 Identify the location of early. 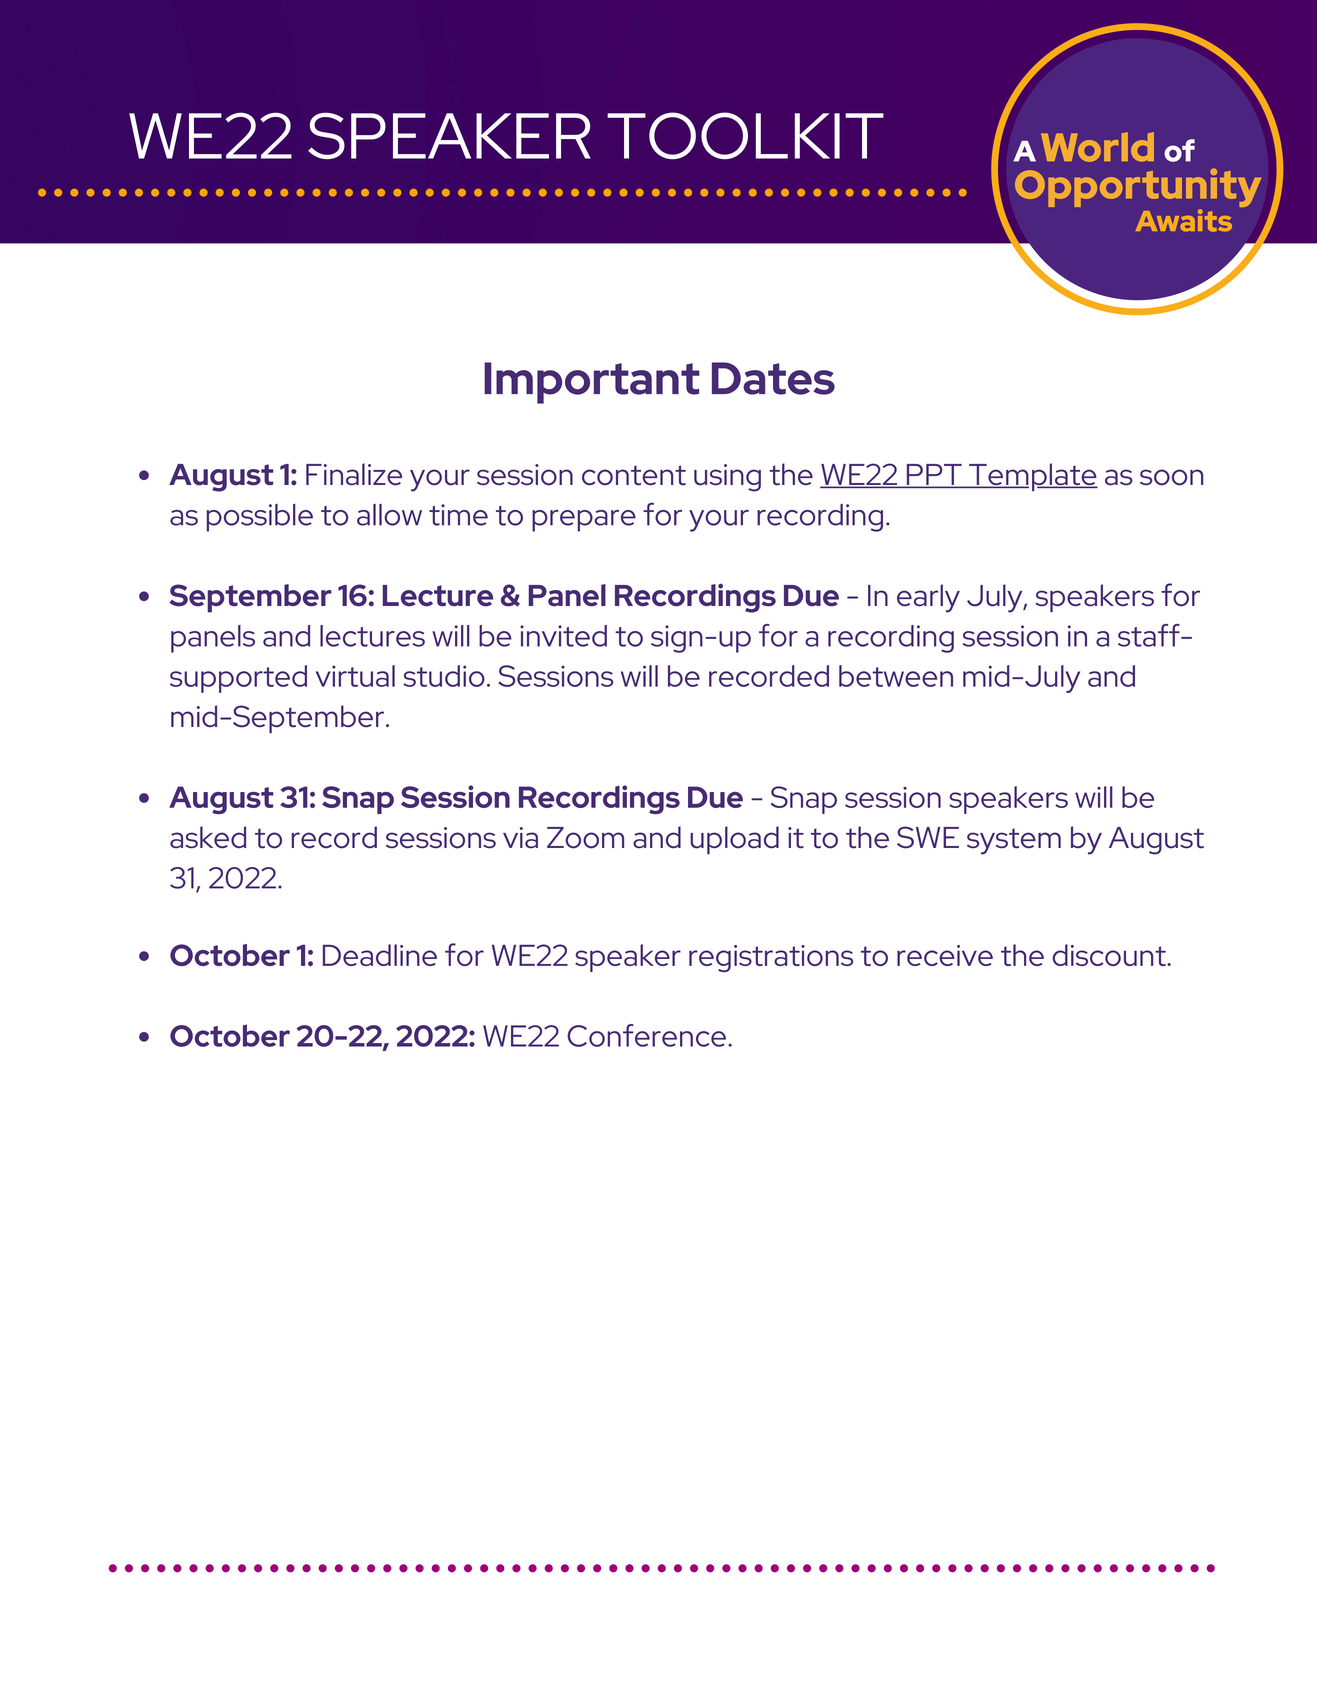
(928, 598).
